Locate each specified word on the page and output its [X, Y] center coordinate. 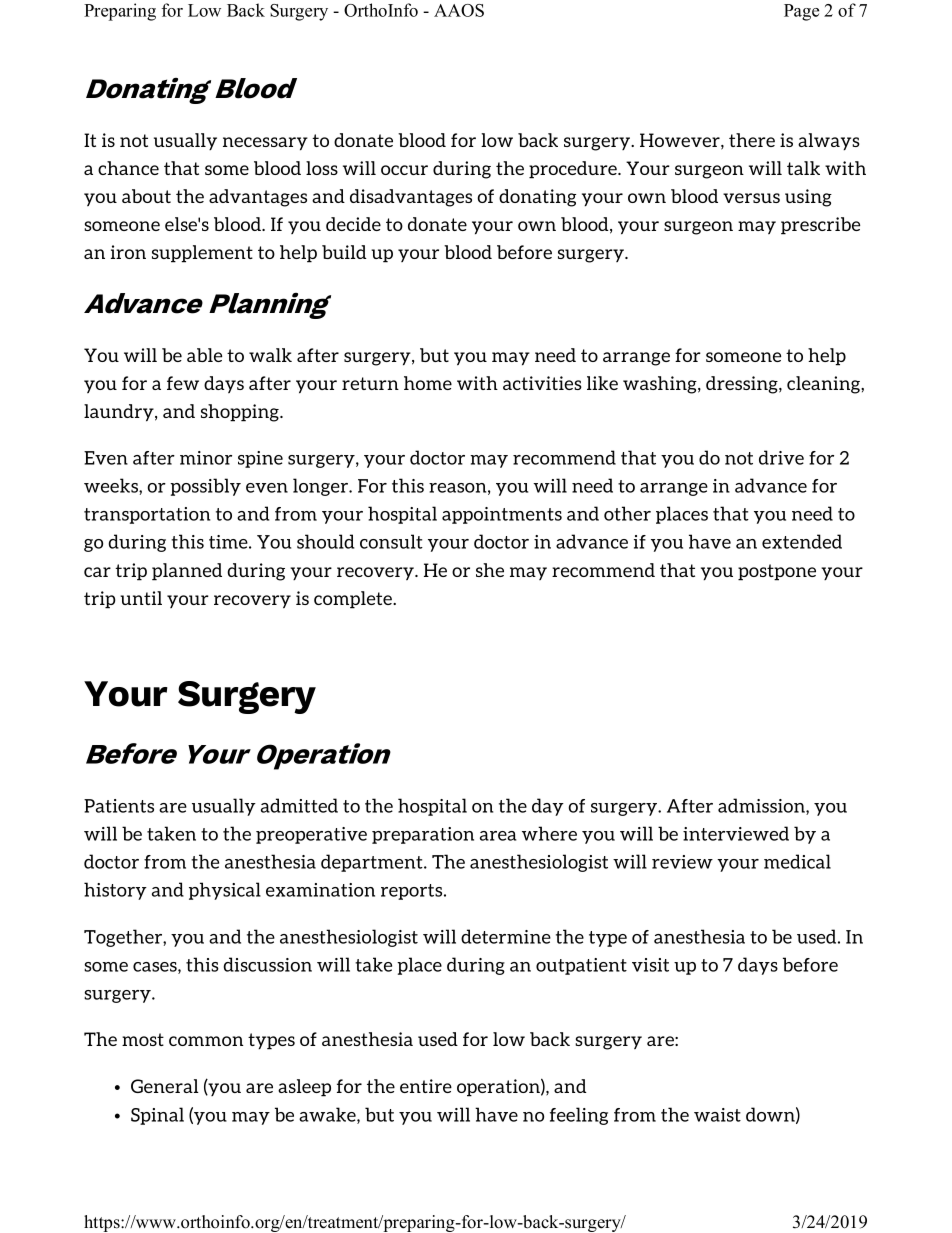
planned [187, 572]
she [490, 570]
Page [801, 12]
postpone [777, 572]
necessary [265, 144]
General [165, 1086]
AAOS [459, 10]
